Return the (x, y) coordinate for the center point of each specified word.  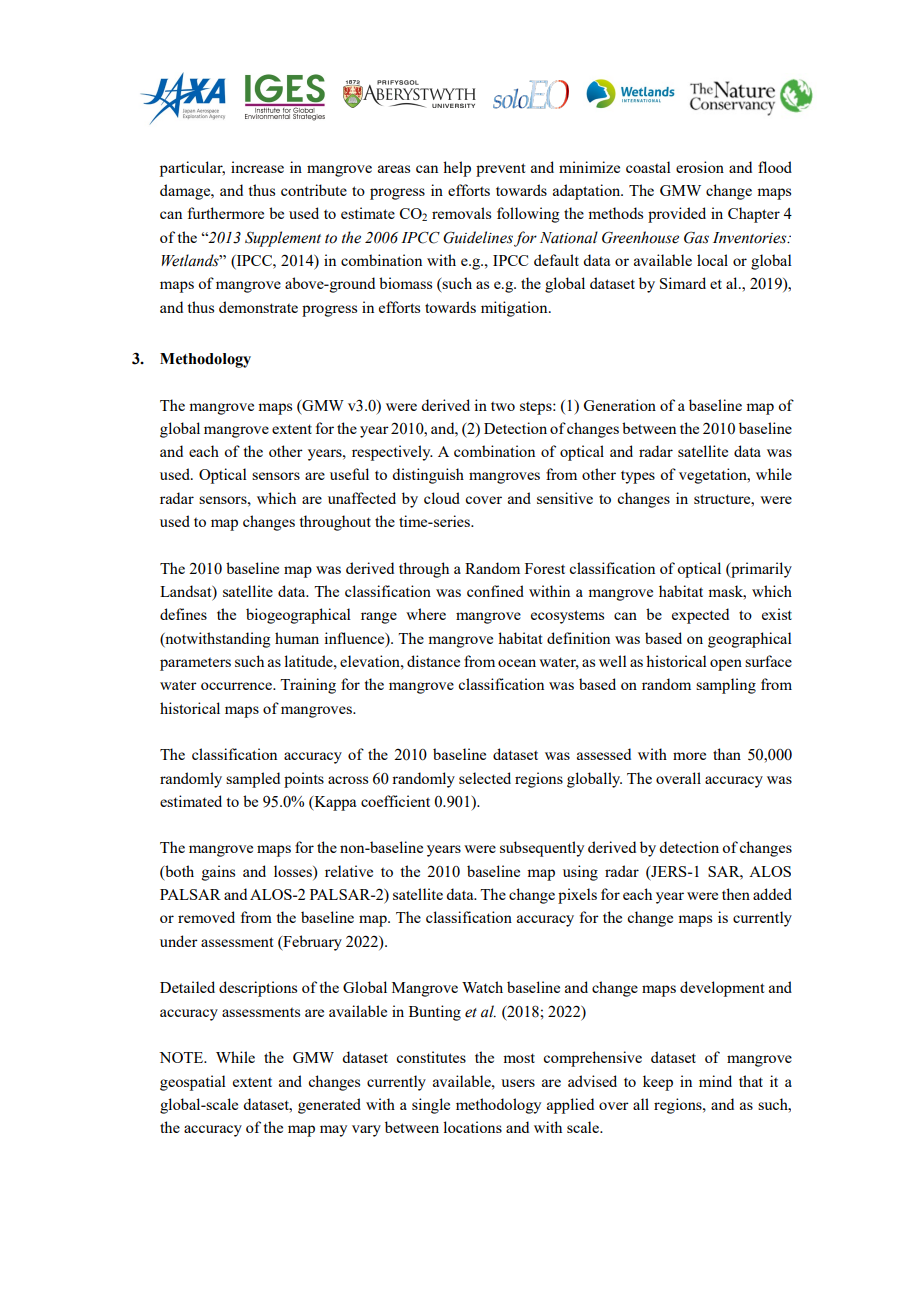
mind (715, 1081)
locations (472, 1127)
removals (461, 213)
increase (257, 167)
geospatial (193, 1083)
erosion (700, 167)
